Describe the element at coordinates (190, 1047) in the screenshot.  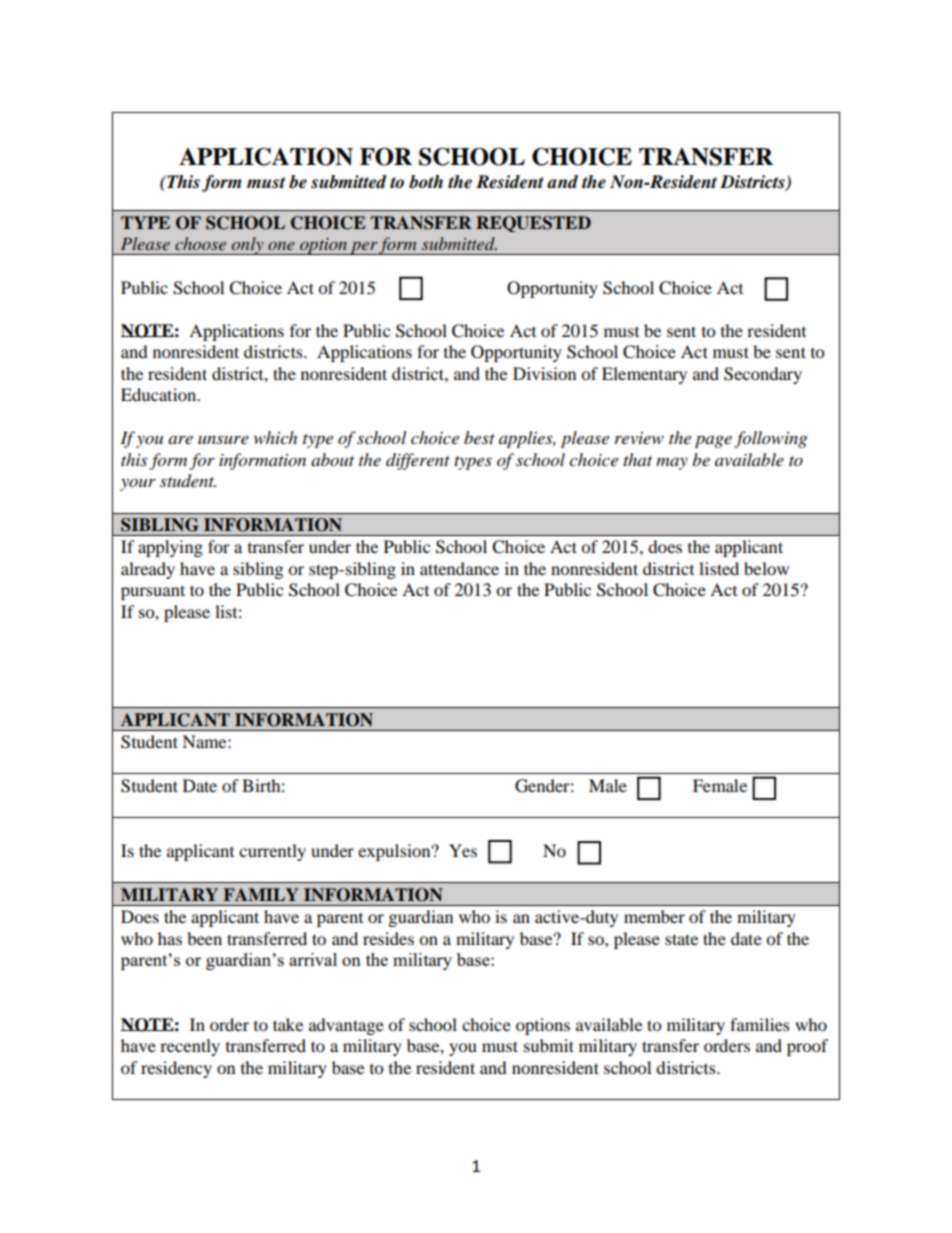
I see `recently` at that location.
